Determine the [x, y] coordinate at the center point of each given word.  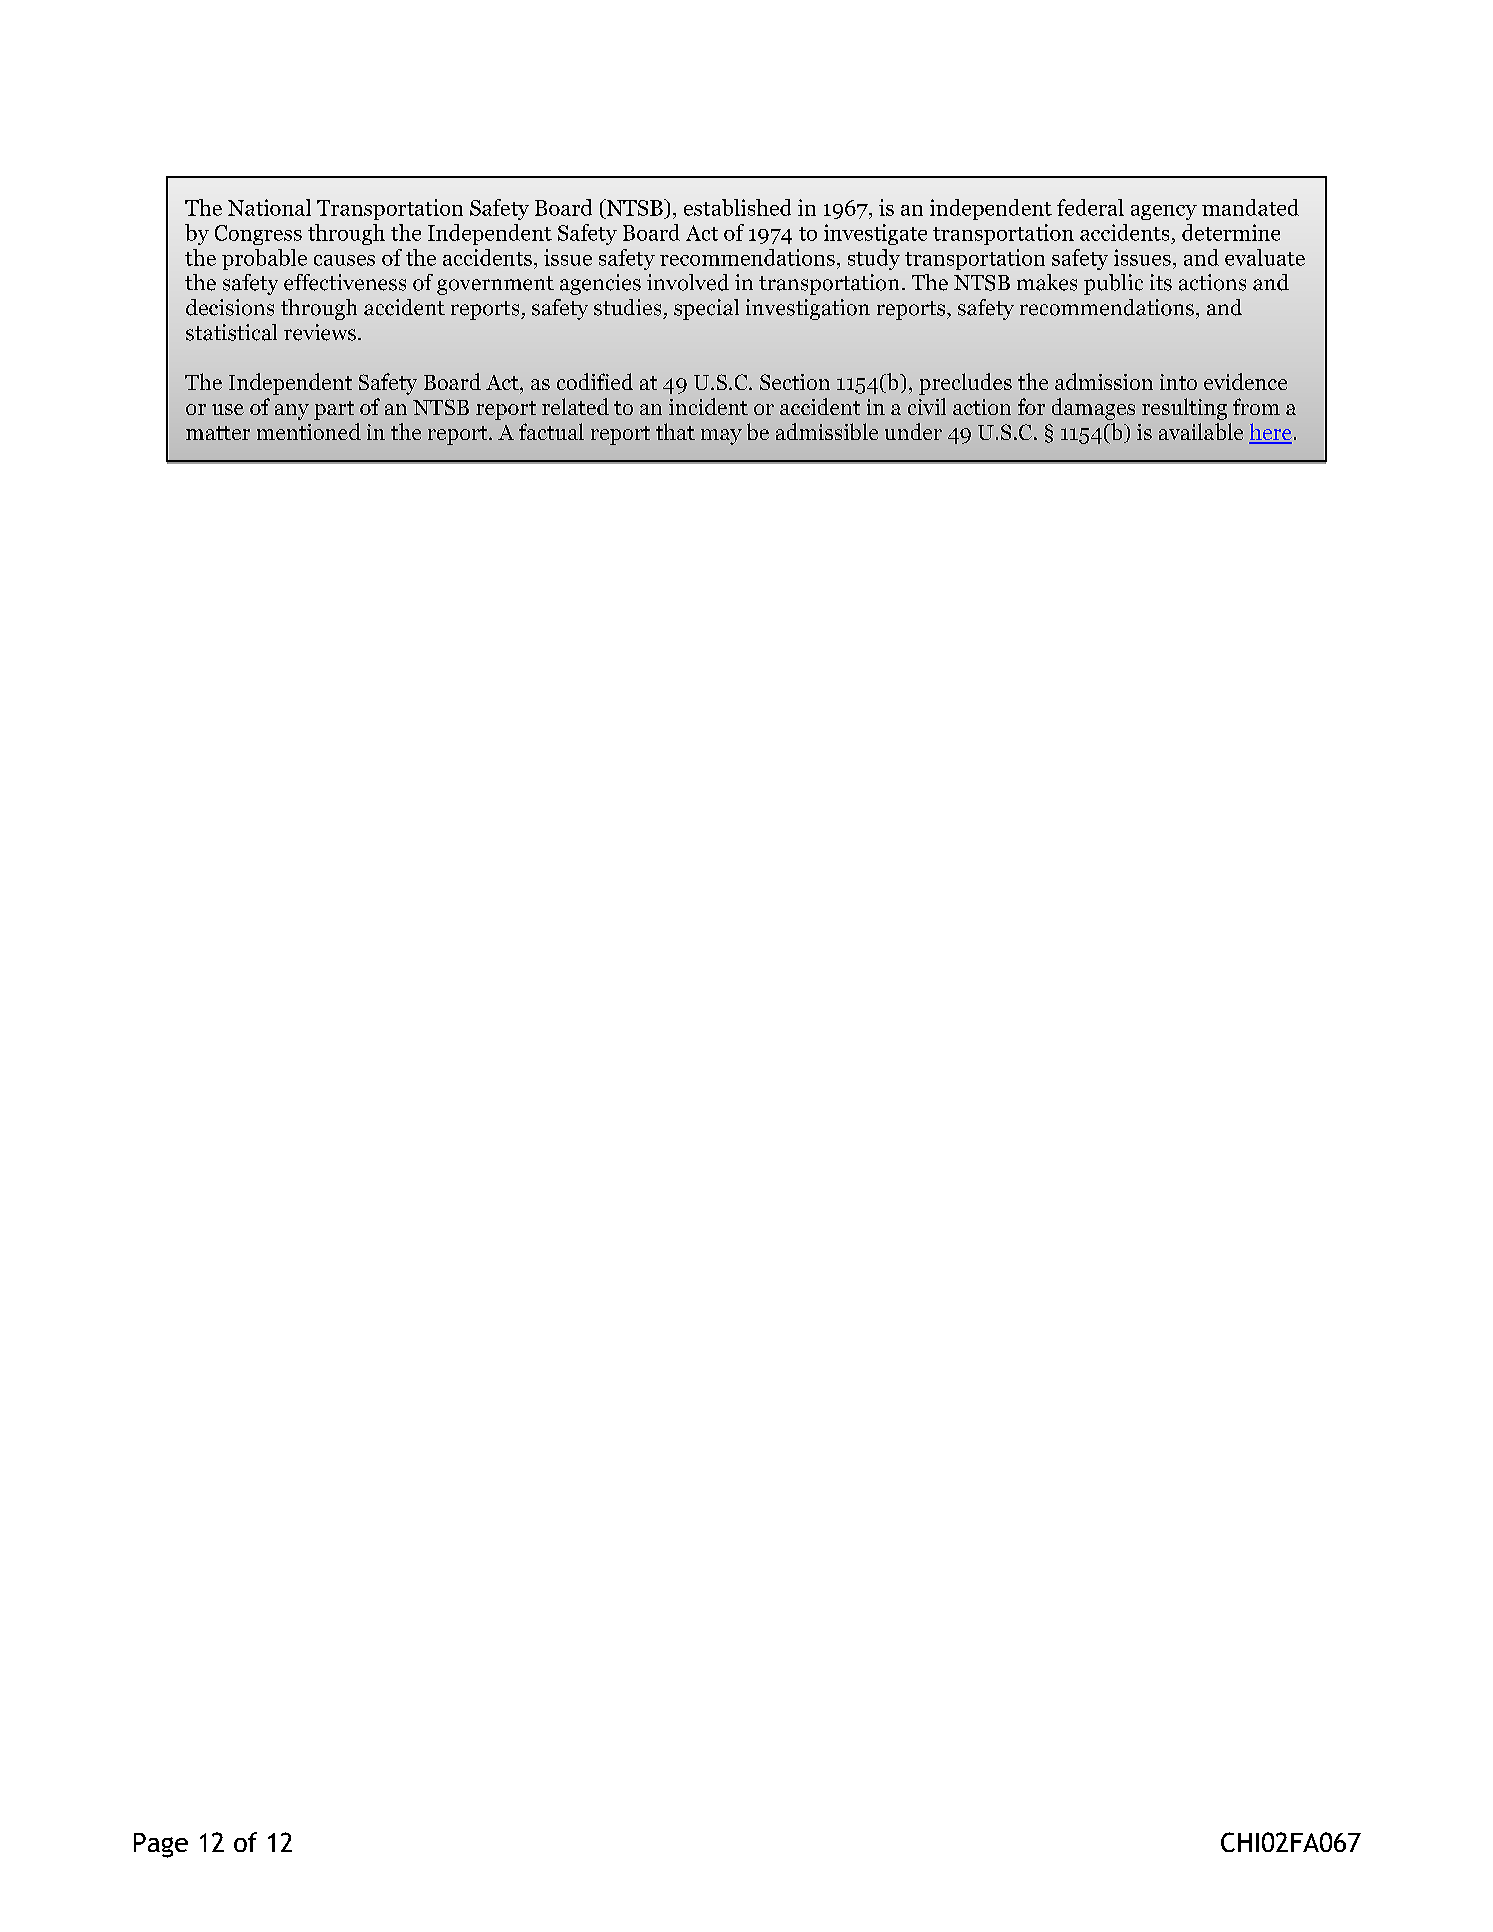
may [721, 437]
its [1161, 282]
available [1201, 431]
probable [264, 259]
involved [688, 282]
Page [161, 1845]
